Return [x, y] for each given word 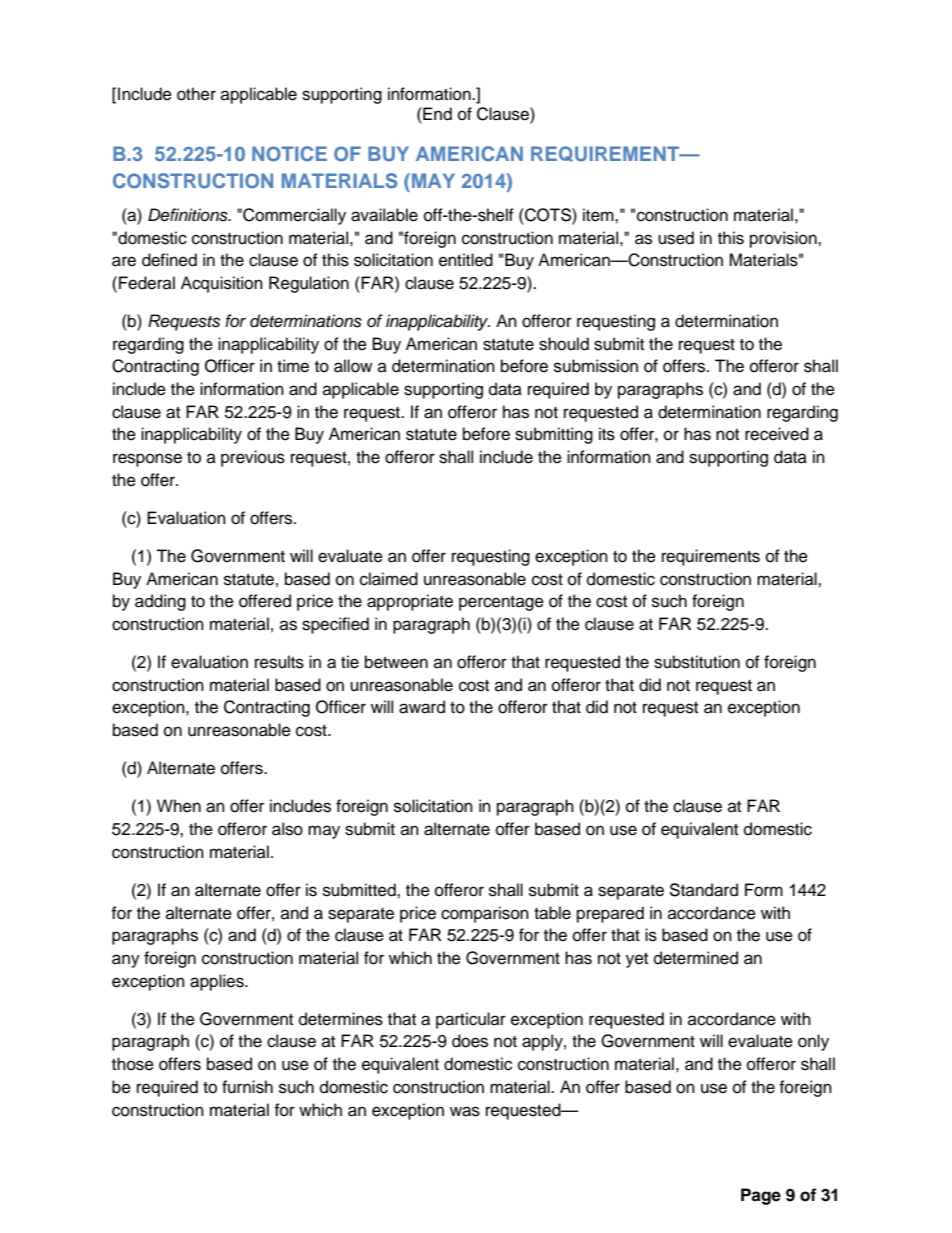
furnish [247, 1087]
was [465, 1111]
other [196, 94]
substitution [697, 662]
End [436, 114]
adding [160, 602]
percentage [501, 603]
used [676, 238]
